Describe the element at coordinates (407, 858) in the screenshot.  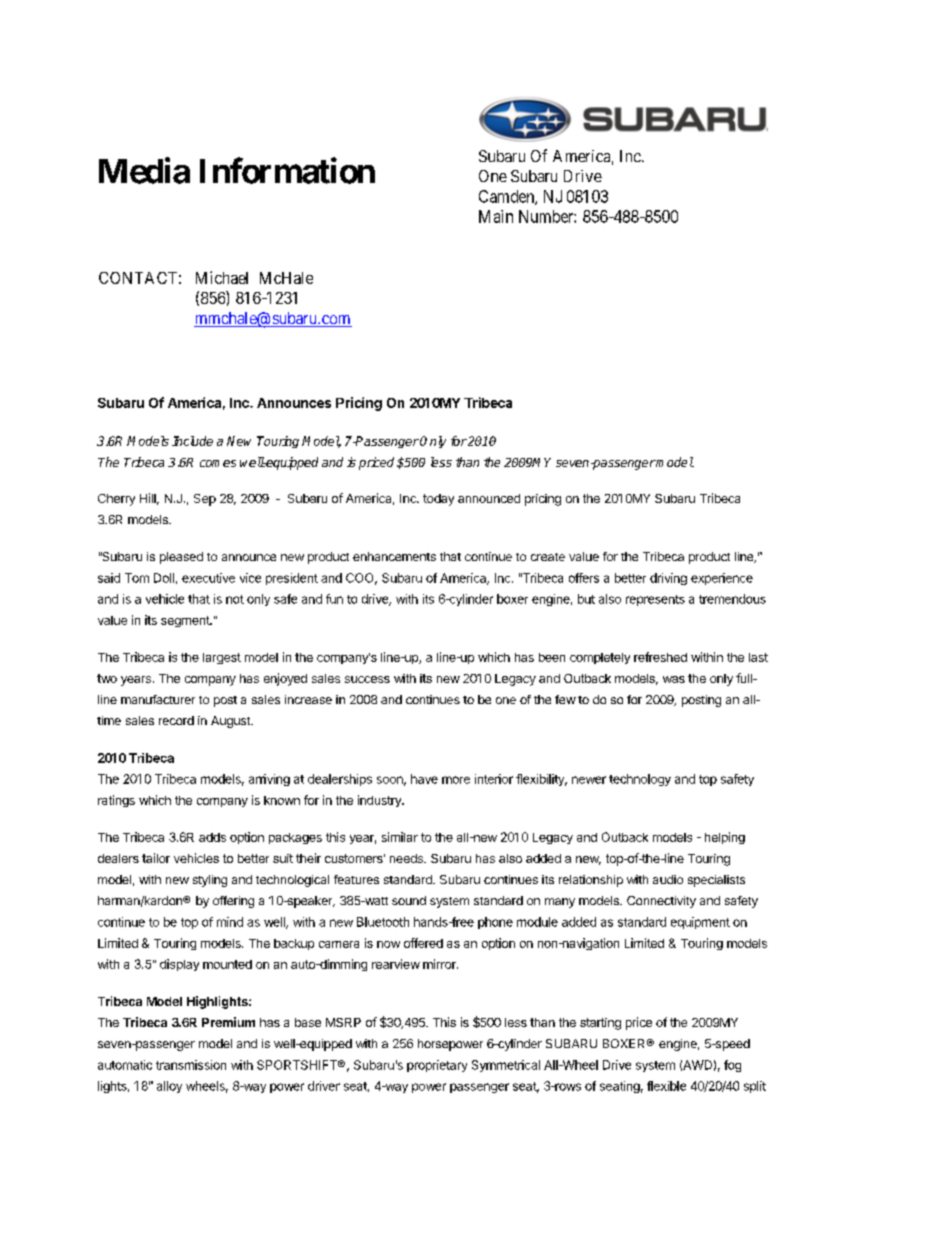
I see `needs` at that location.
